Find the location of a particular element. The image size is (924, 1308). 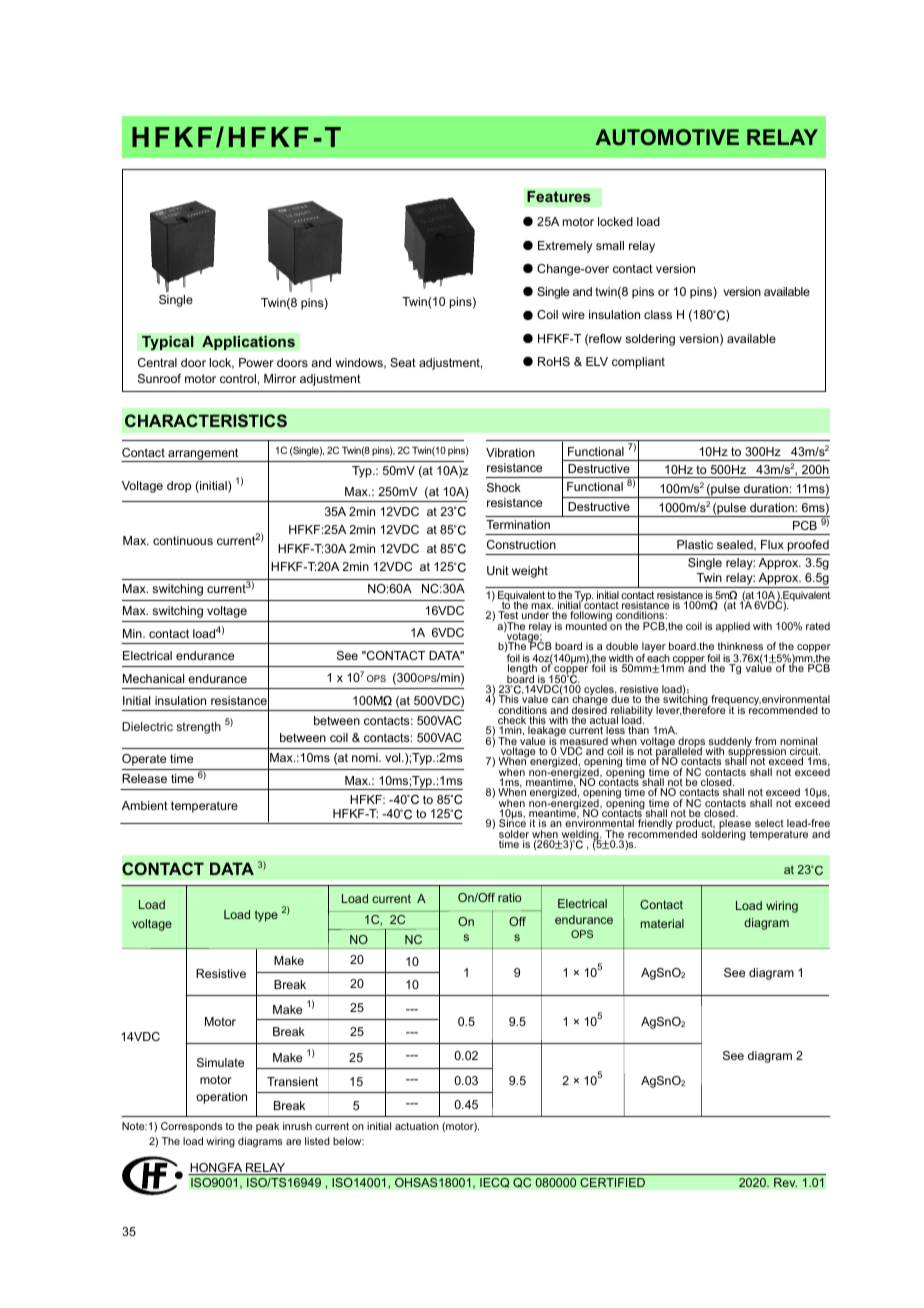

compliant is located at coordinates (638, 363).
